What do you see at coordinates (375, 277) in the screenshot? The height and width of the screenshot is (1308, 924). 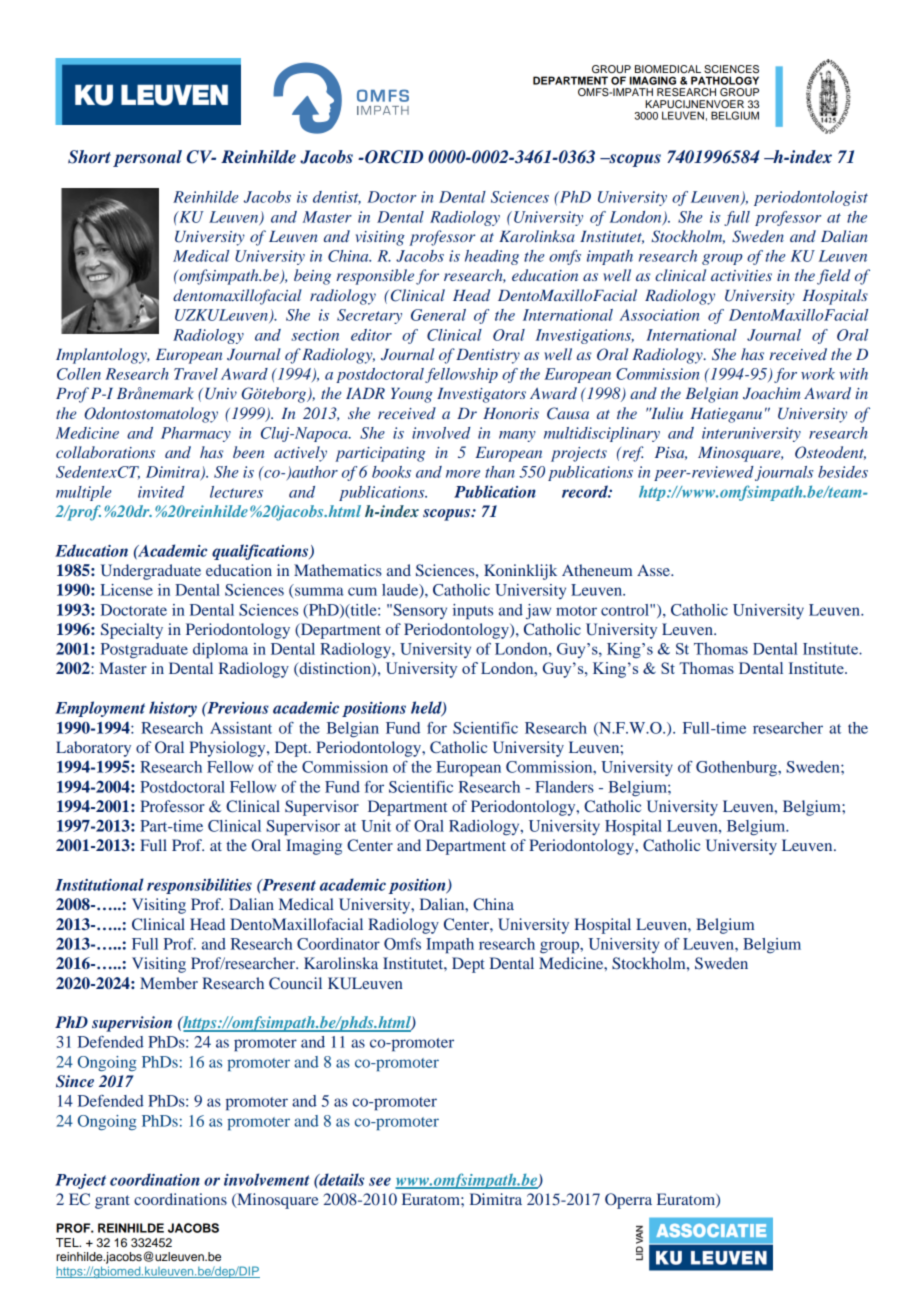 I see `responsible` at bounding box center [375, 277].
